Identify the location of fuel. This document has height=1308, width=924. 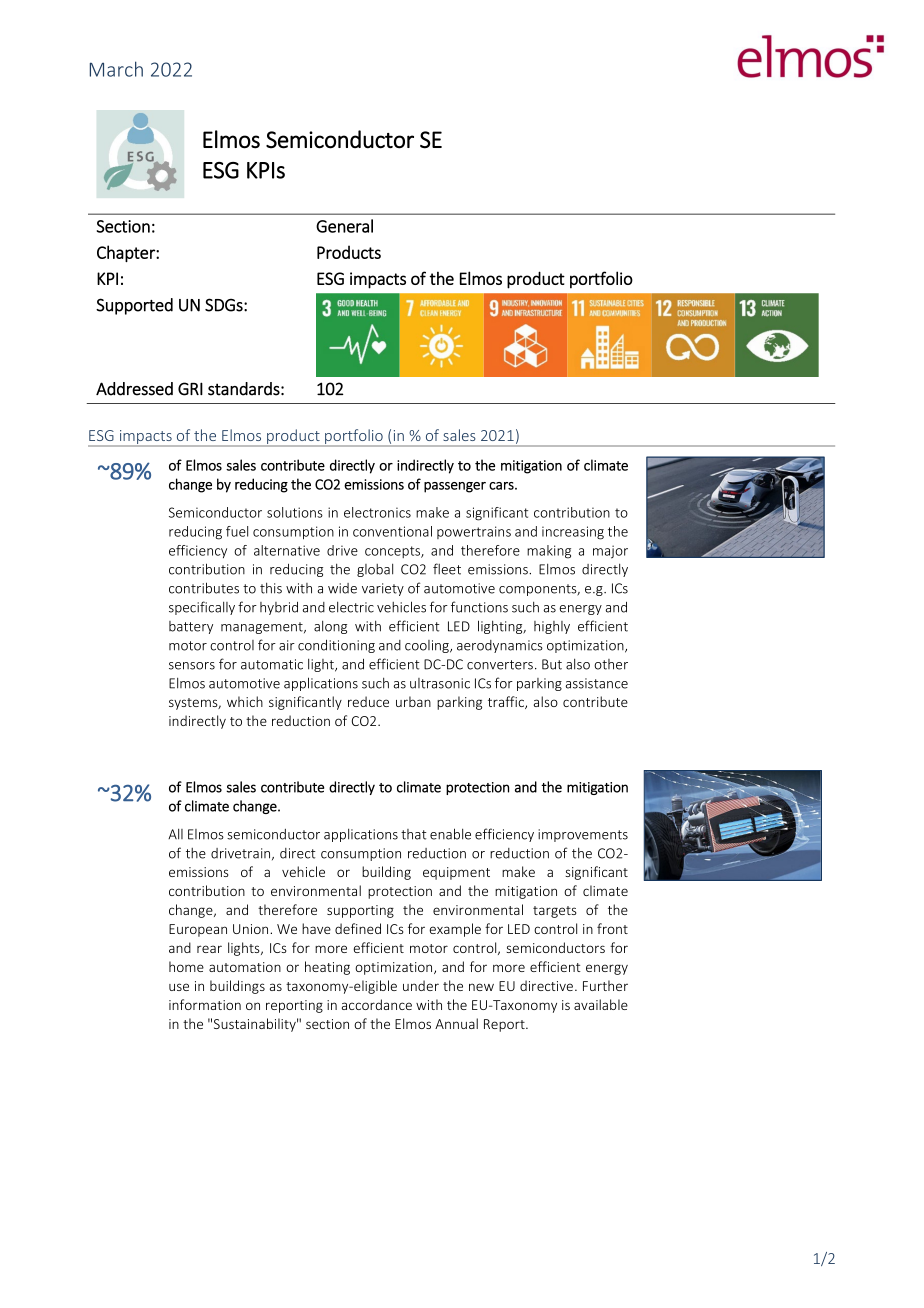
(237, 531).
